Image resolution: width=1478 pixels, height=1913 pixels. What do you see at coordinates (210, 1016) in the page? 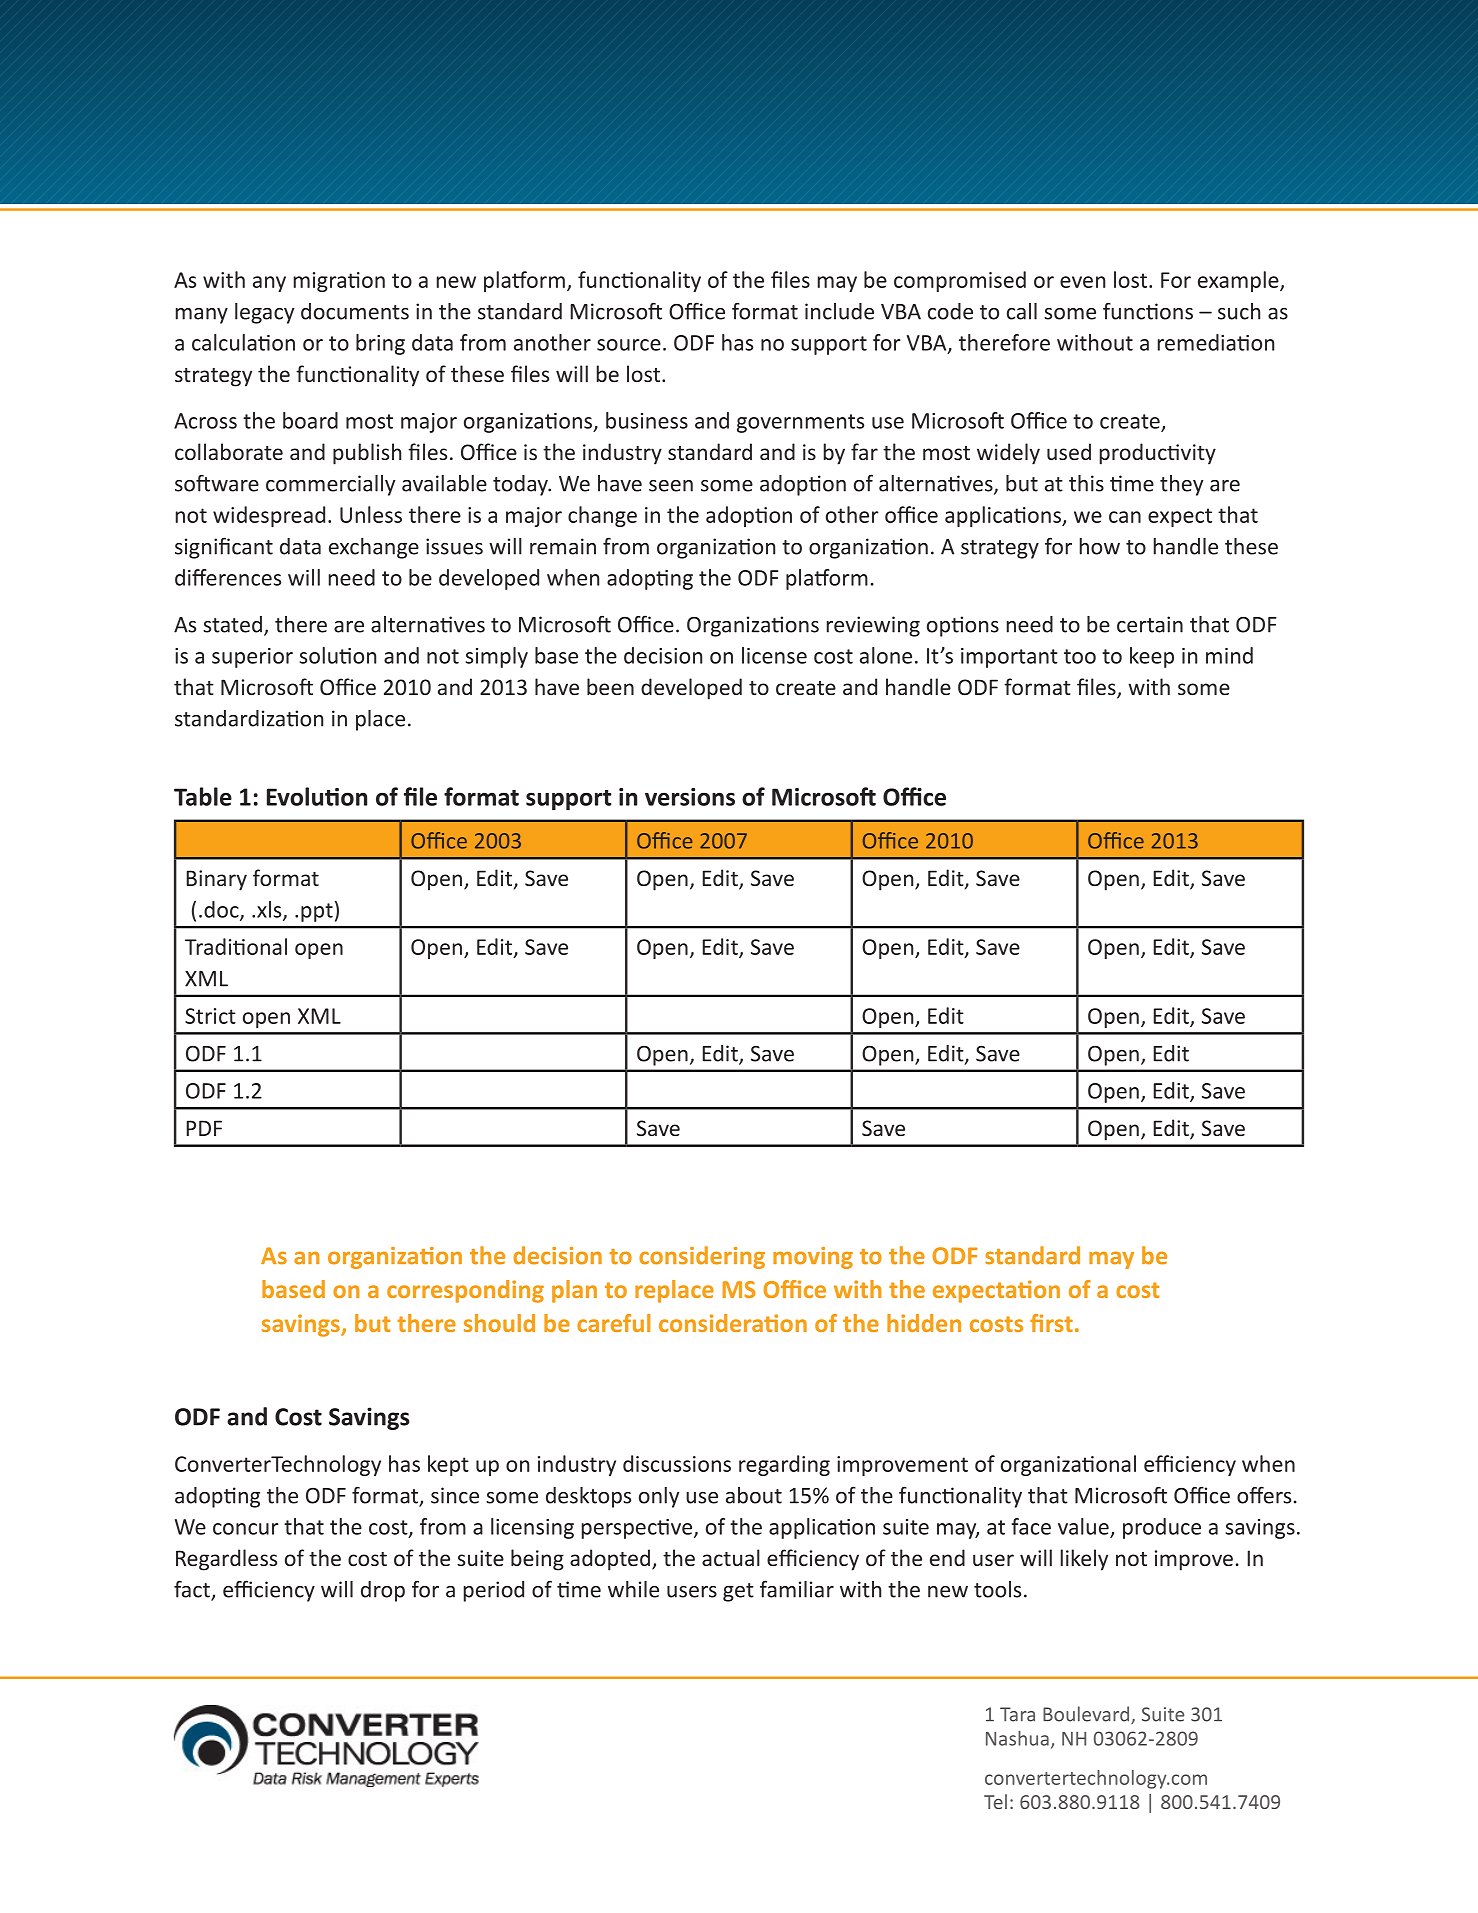
I see `Strict` at bounding box center [210, 1016].
